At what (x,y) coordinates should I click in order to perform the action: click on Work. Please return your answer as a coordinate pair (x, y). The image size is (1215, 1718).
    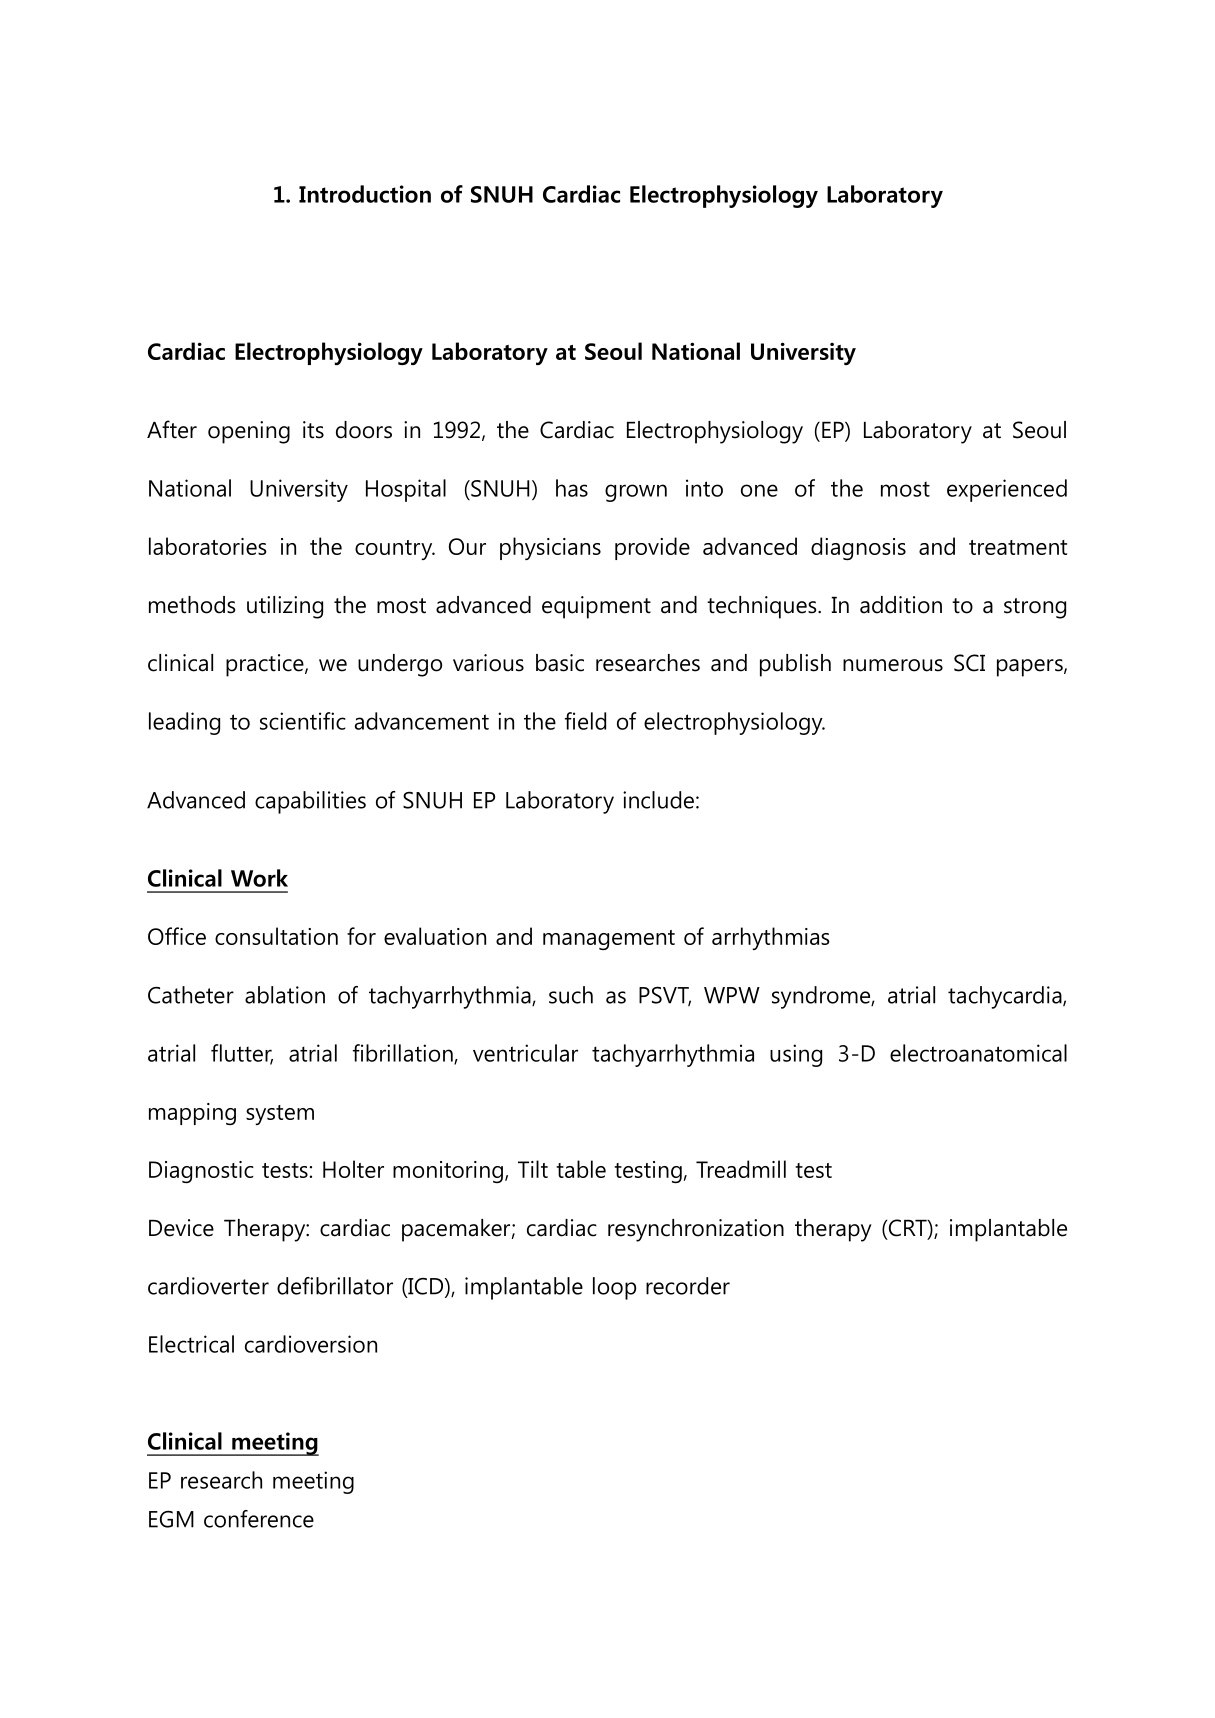
    Looking at the image, I should click on (259, 878).
